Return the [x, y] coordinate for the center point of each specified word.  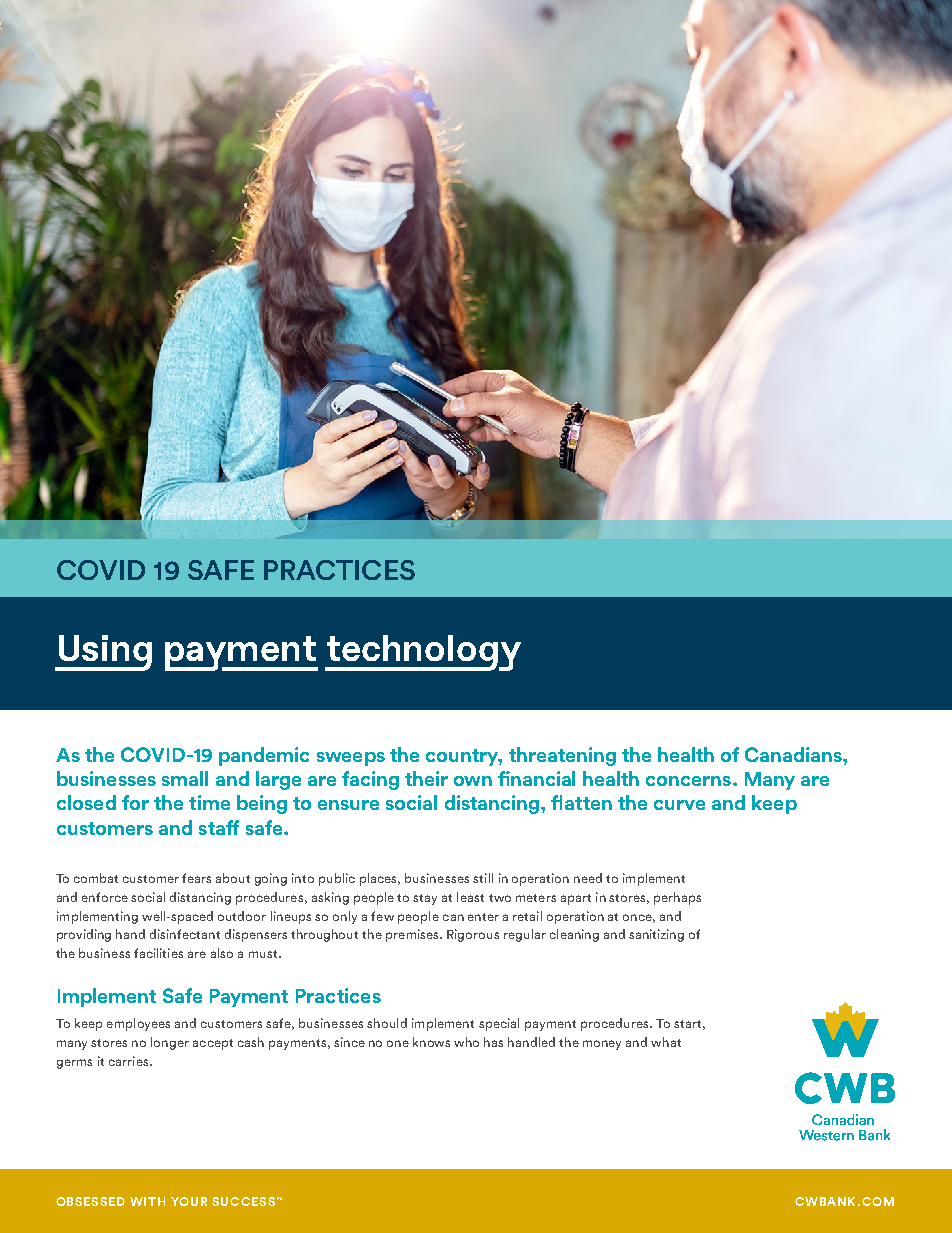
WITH [147, 1201]
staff [219, 827]
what [666, 1042]
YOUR [189, 1201]
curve [679, 805]
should [387, 1023]
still [483, 878]
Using [103, 653]
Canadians [794, 754]
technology [423, 653]
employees [138, 1024]
